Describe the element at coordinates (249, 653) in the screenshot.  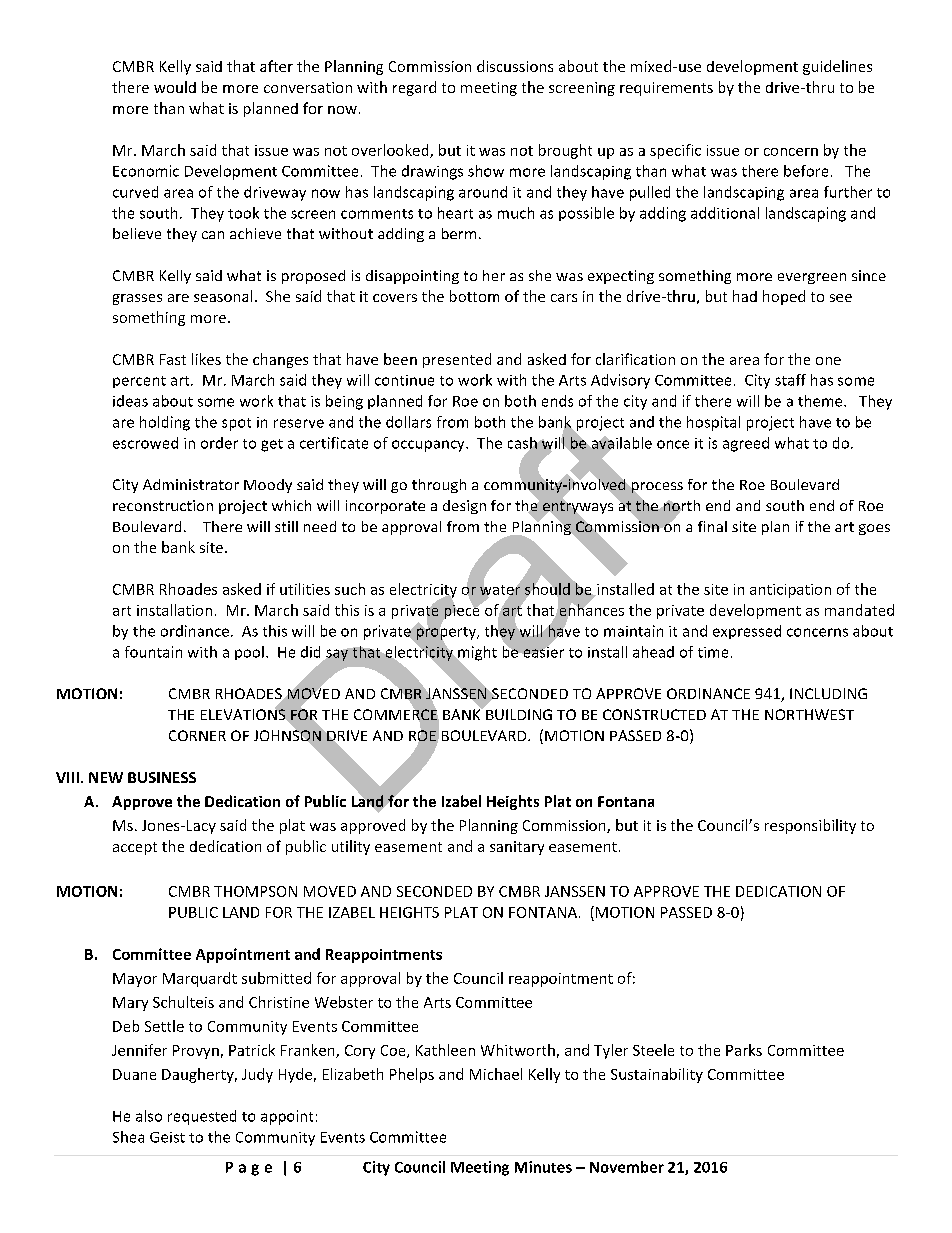
I see `pool` at that location.
